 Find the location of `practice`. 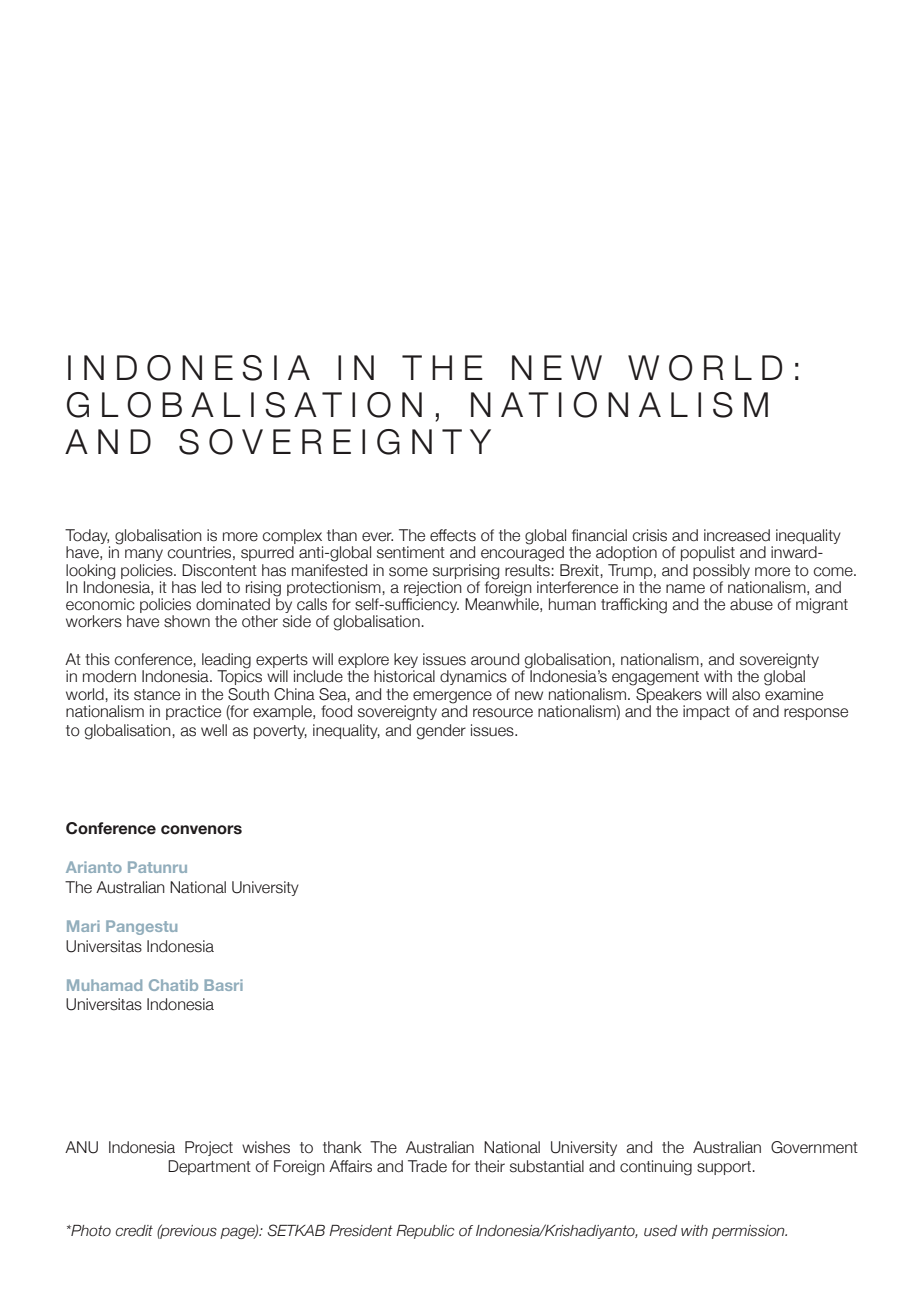

practice is located at coordinates (193, 712).
